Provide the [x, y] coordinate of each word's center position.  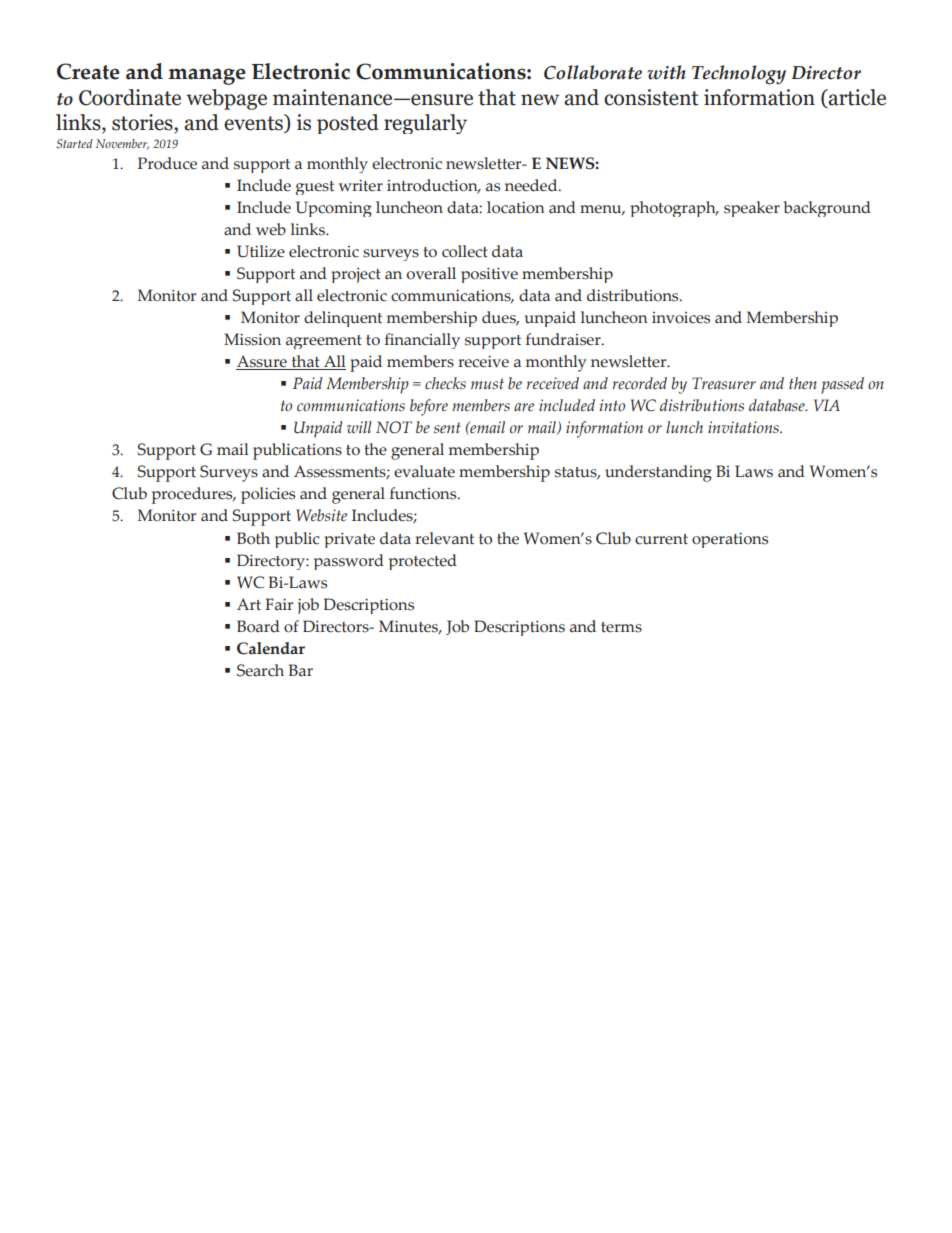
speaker [752, 209]
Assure [262, 362]
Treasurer [724, 383]
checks [445, 383]
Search [260, 670]
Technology [739, 75]
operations [730, 540]
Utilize [261, 251]
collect [465, 251]
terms [621, 627]
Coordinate [130, 97]
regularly [425, 124]
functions [424, 493]
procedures [193, 495]
